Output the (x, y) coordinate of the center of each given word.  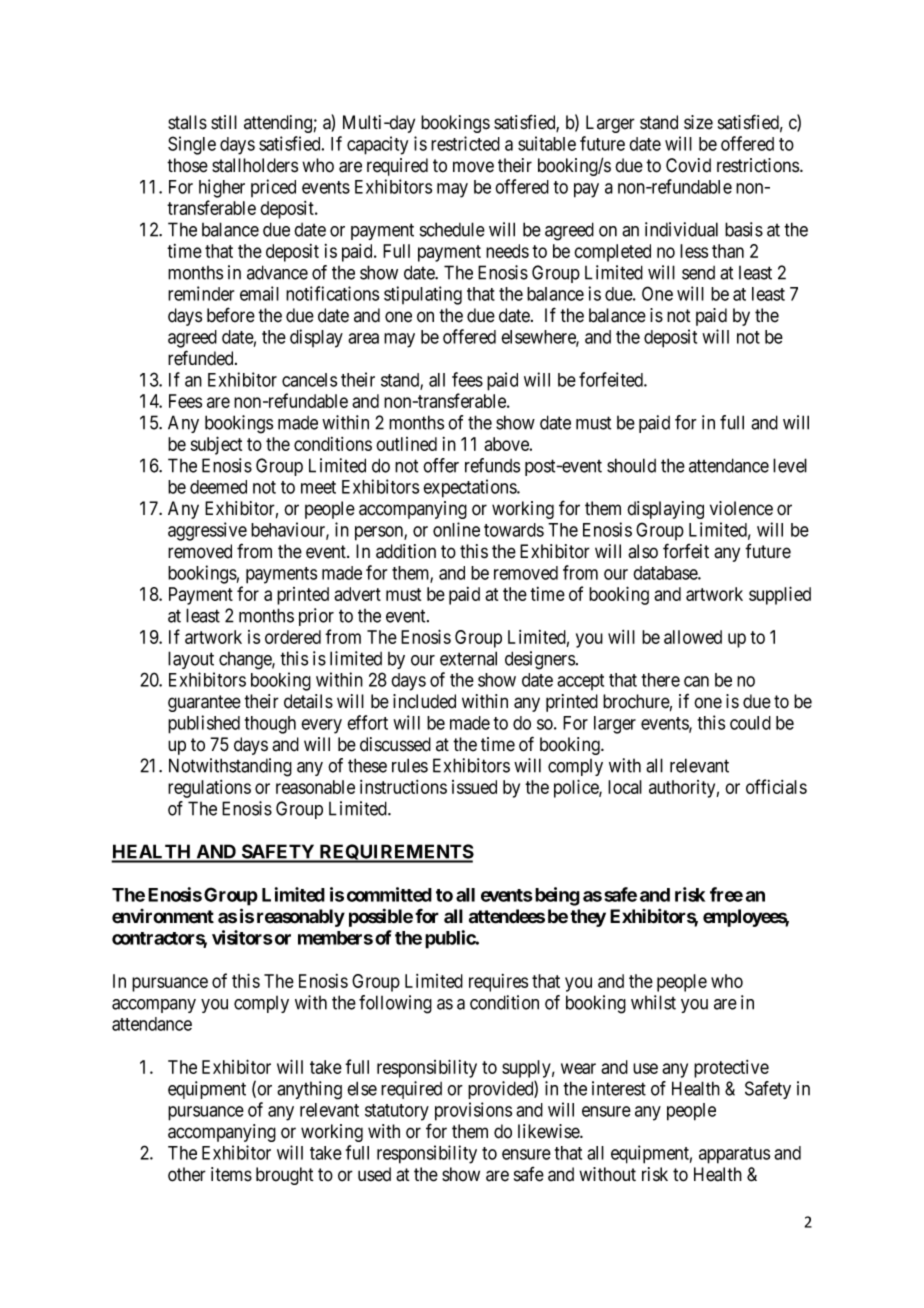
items (231, 1174)
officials (776, 786)
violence (741, 508)
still (224, 122)
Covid (688, 165)
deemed (218, 487)
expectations (470, 488)
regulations (209, 789)
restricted (465, 143)
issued (474, 787)
